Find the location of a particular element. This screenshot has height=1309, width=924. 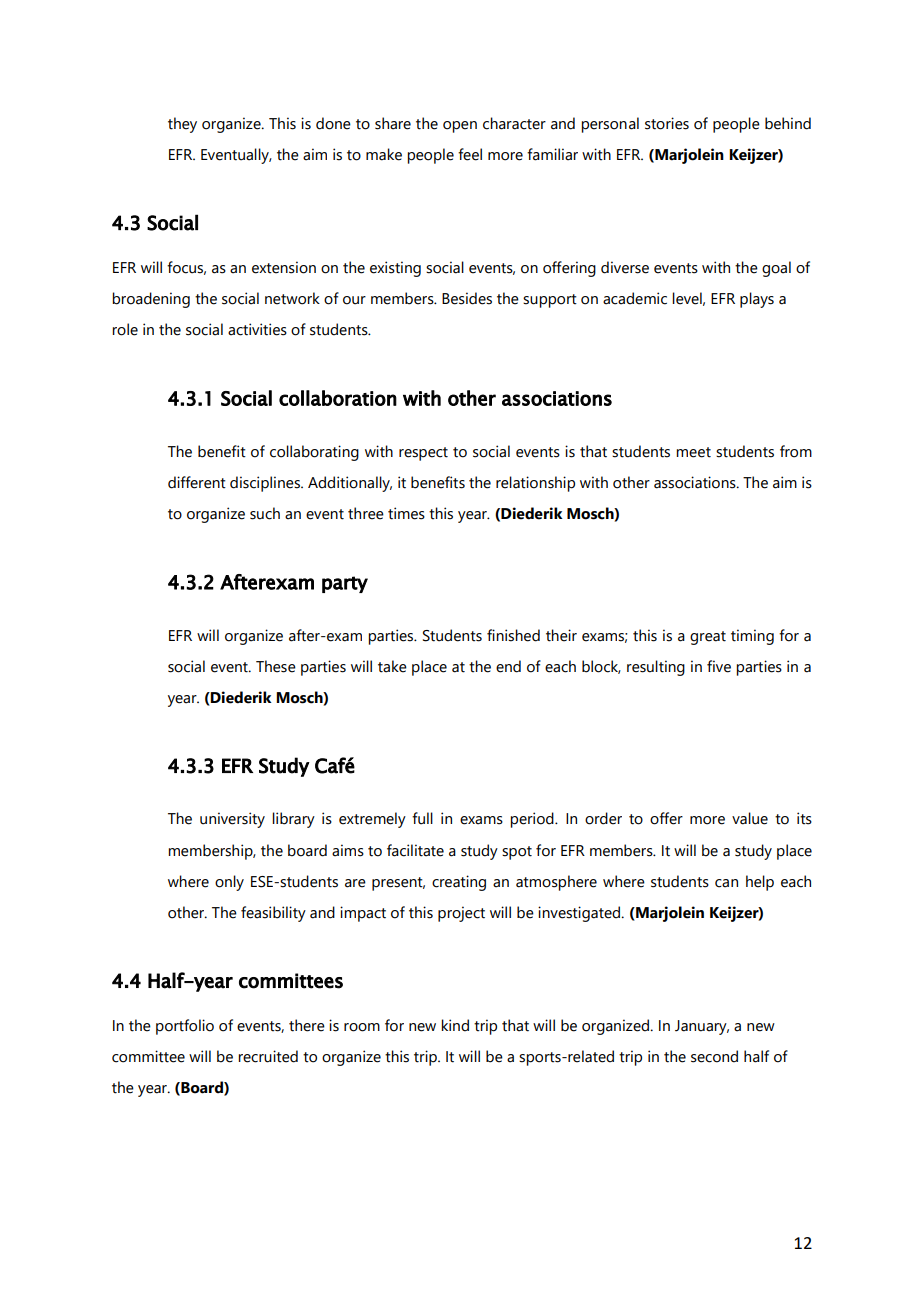

portfolio is located at coordinates (185, 1027).
